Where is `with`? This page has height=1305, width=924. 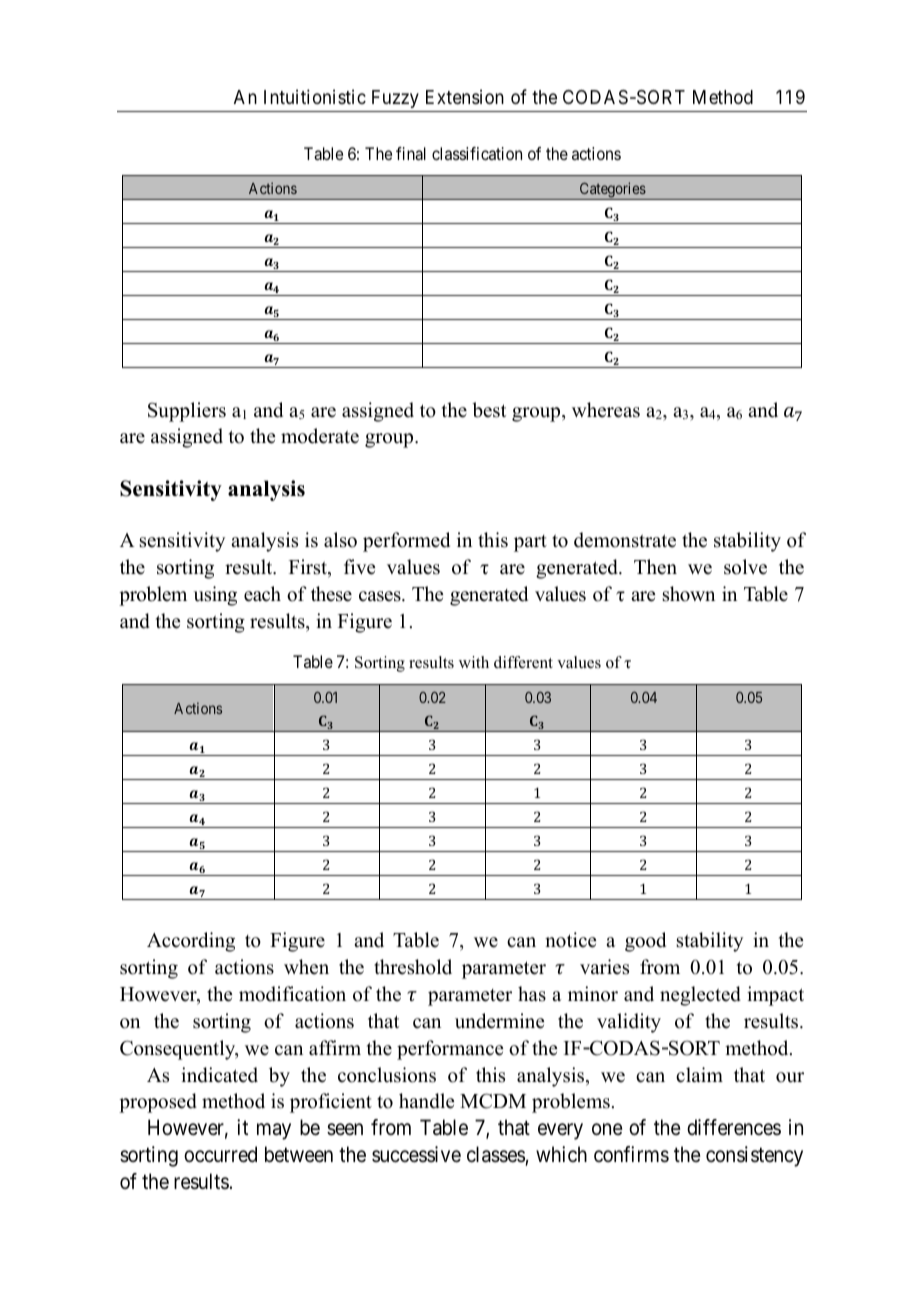 with is located at coordinates (474, 662).
